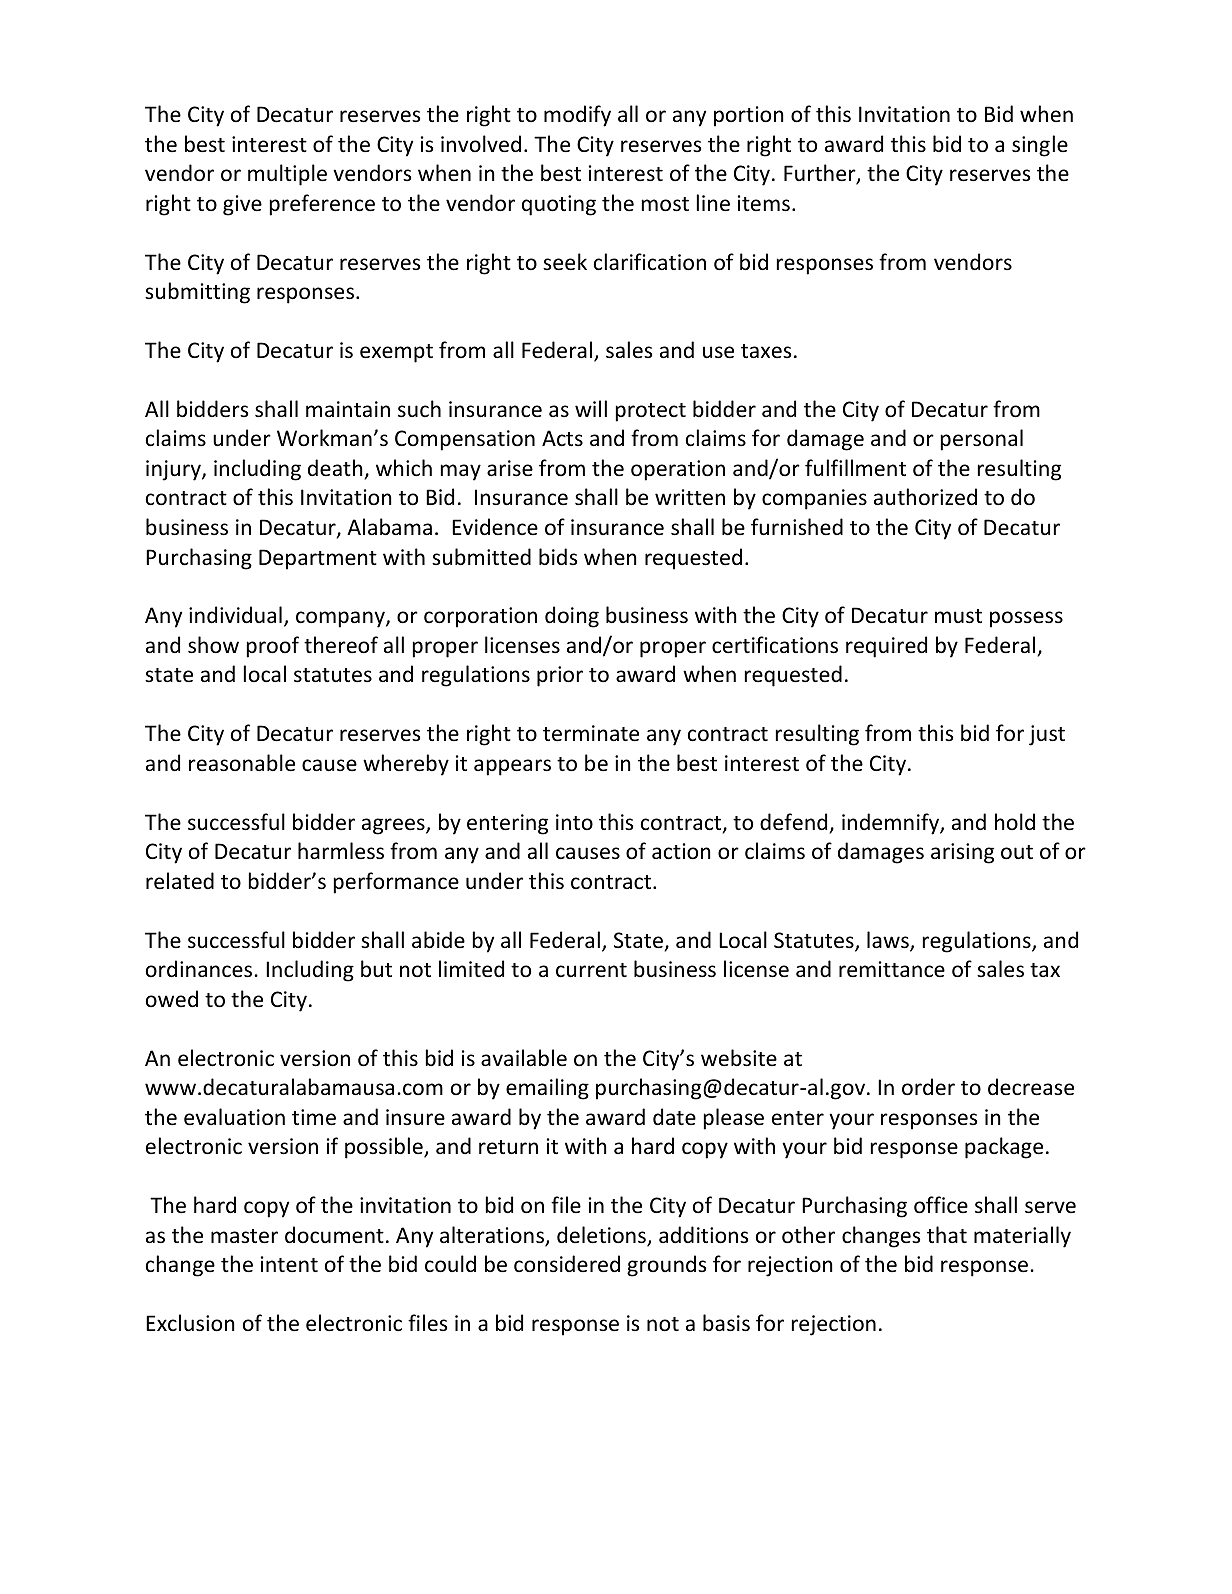 This image has width=1232, height=1594. What do you see at coordinates (1040, 146) in the image?
I see `single` at bounding box center [1040, 146].
